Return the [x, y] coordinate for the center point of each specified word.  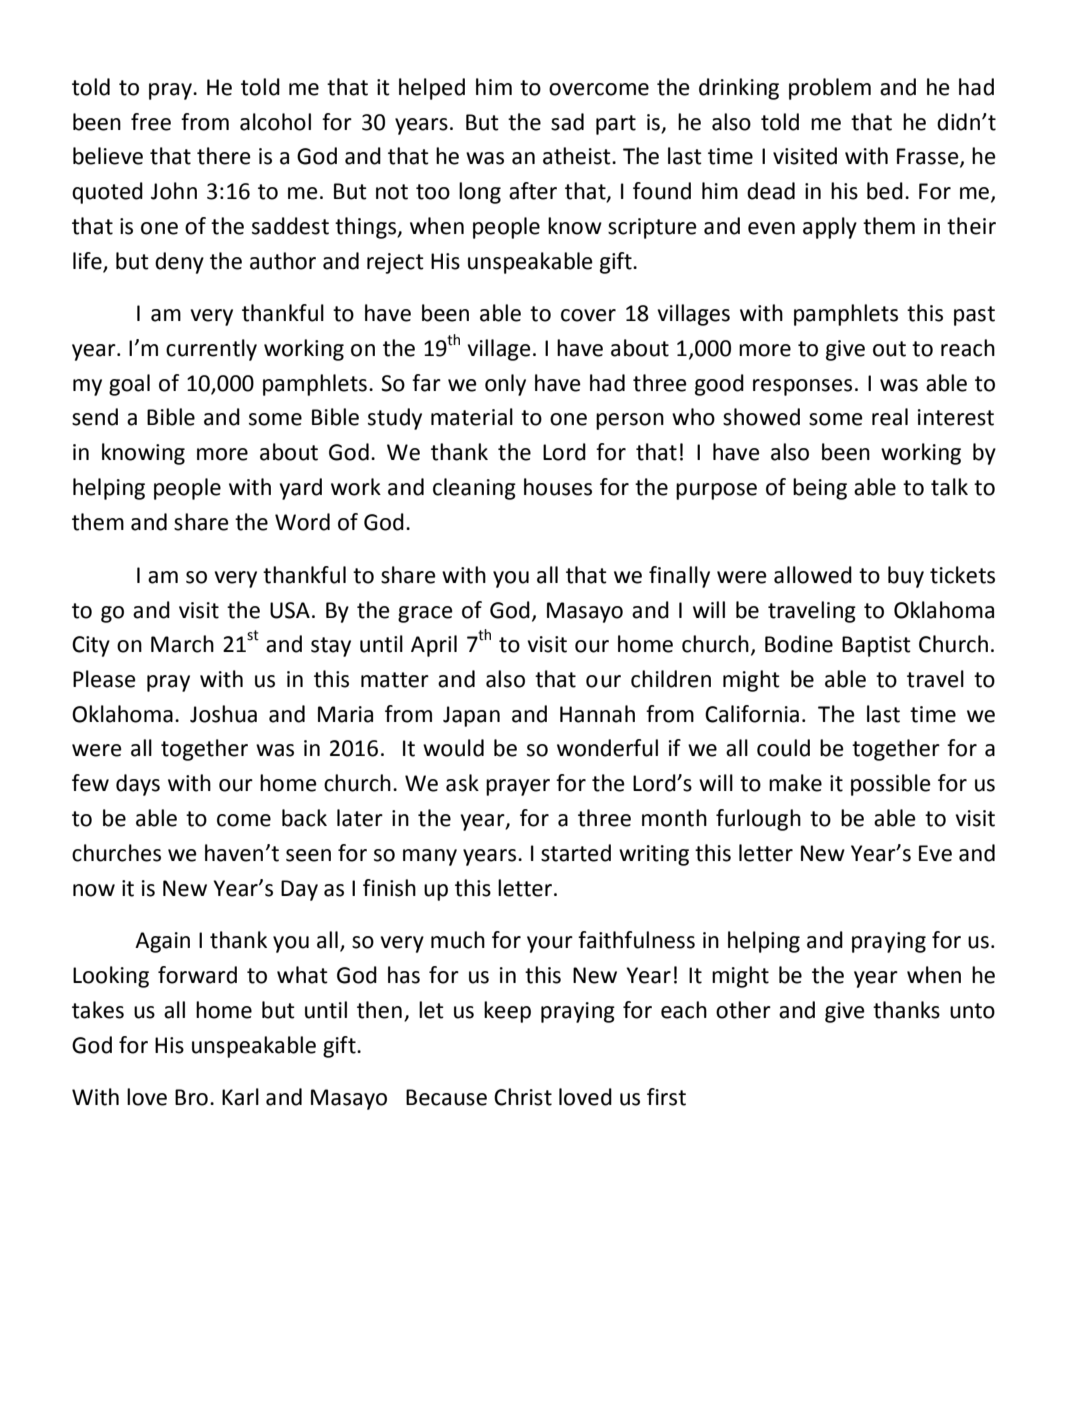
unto [972, 1011]
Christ [523, 1097]
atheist [578, 156]
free [151, 122]
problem [830, 89]
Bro [191, 1097]
